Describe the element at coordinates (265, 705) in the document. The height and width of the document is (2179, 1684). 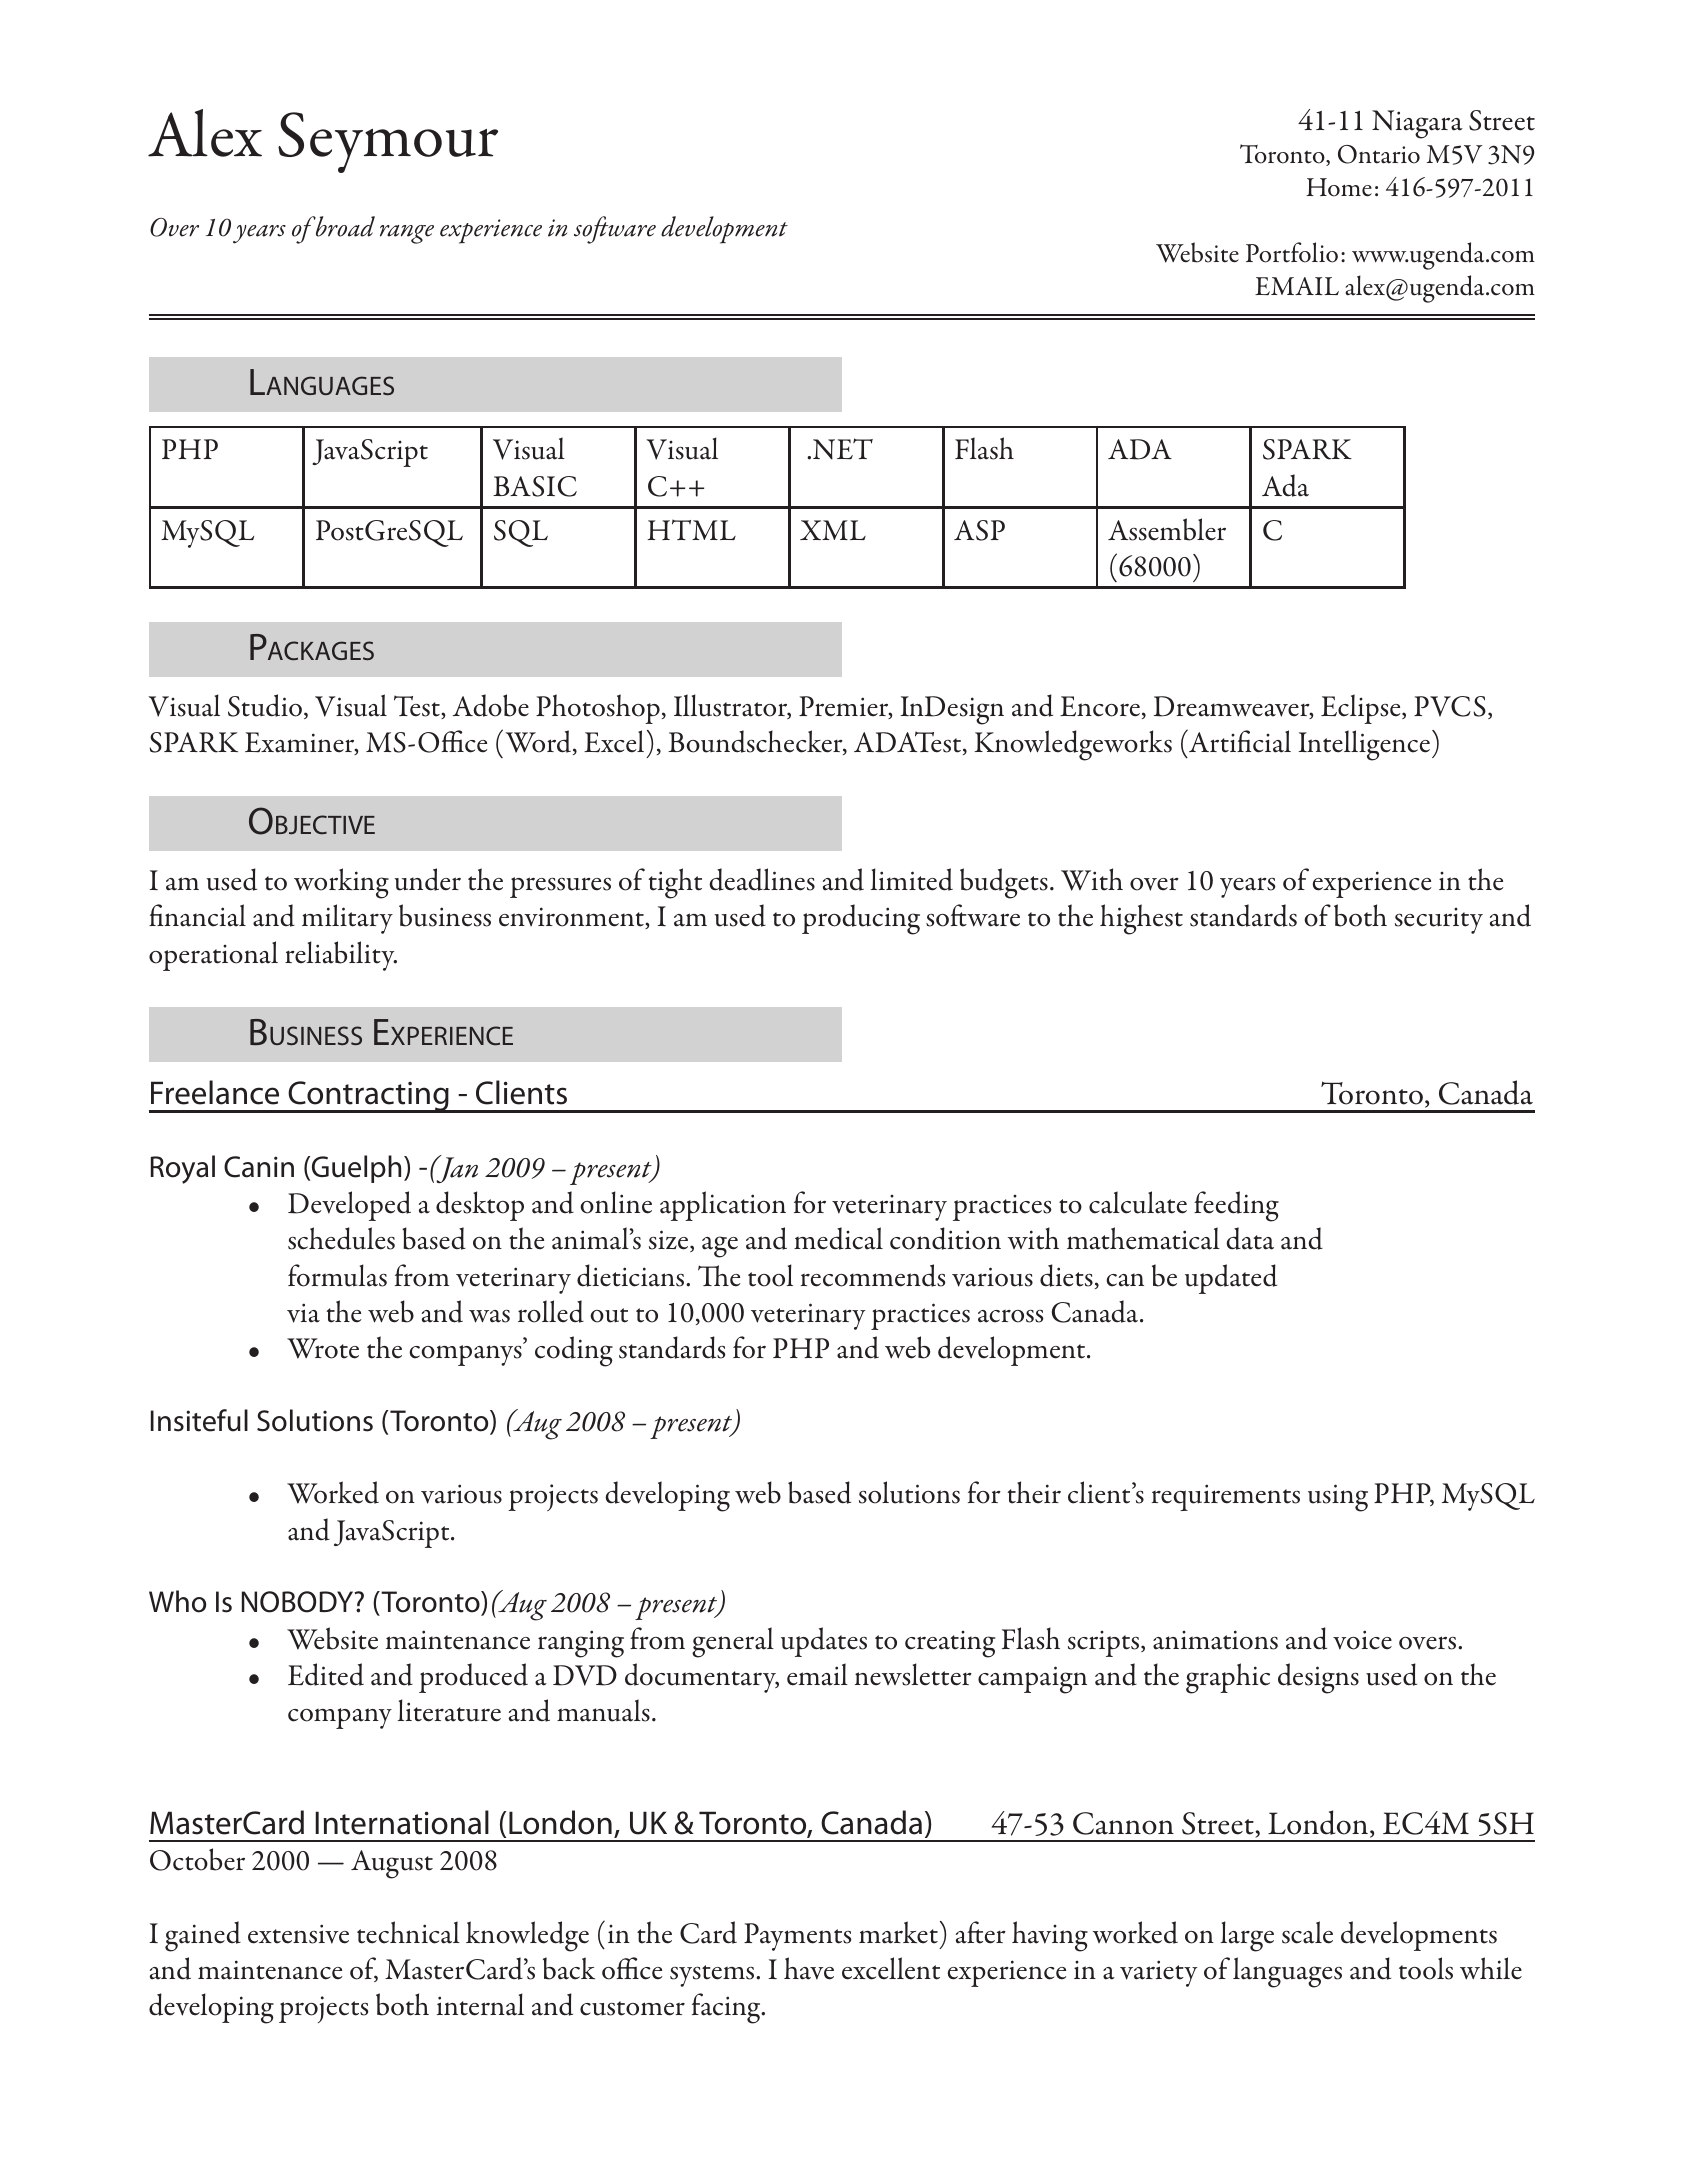
I see `Studio` at that location.
